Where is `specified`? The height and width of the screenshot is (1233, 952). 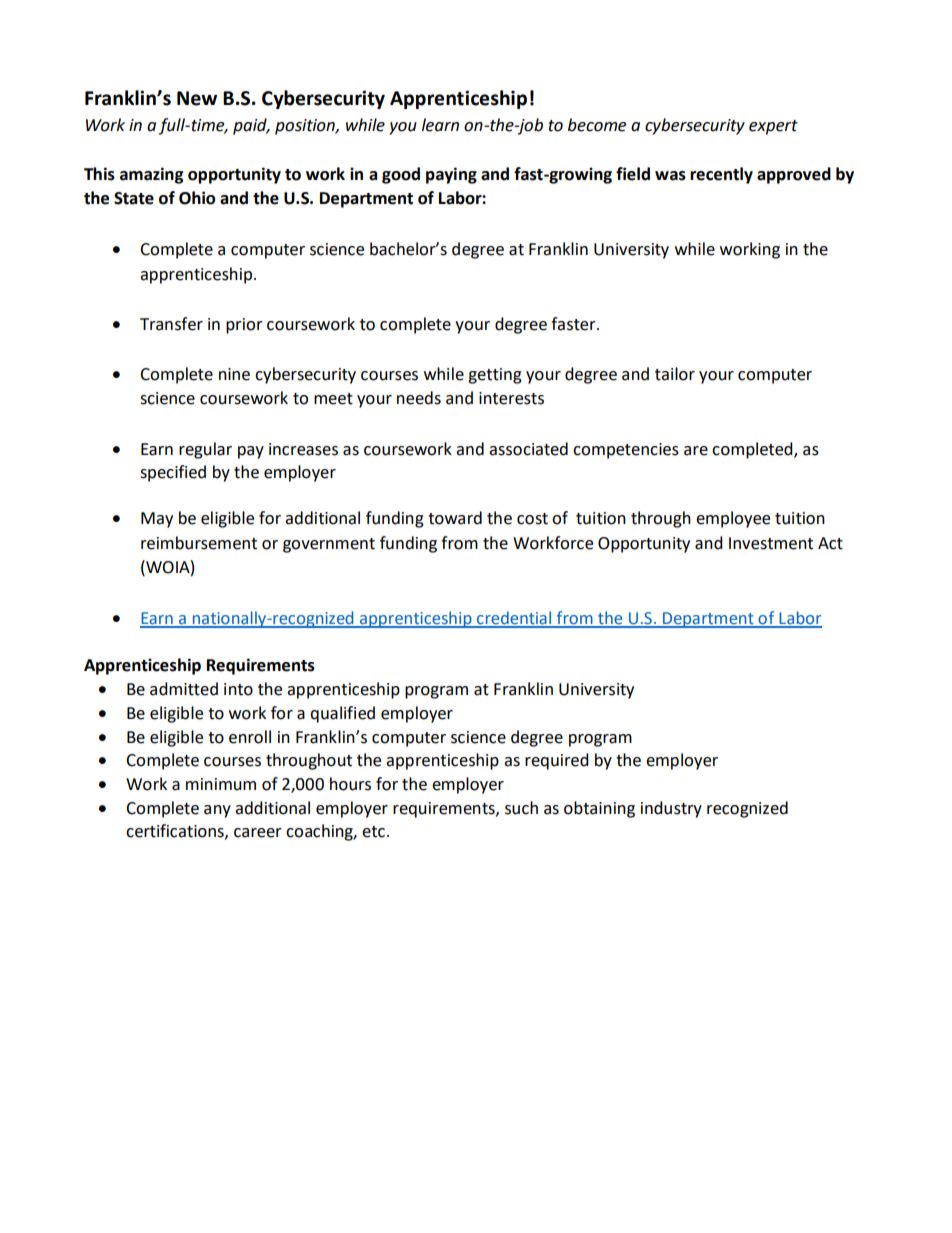
specified is located at coordinates (173, 473).
